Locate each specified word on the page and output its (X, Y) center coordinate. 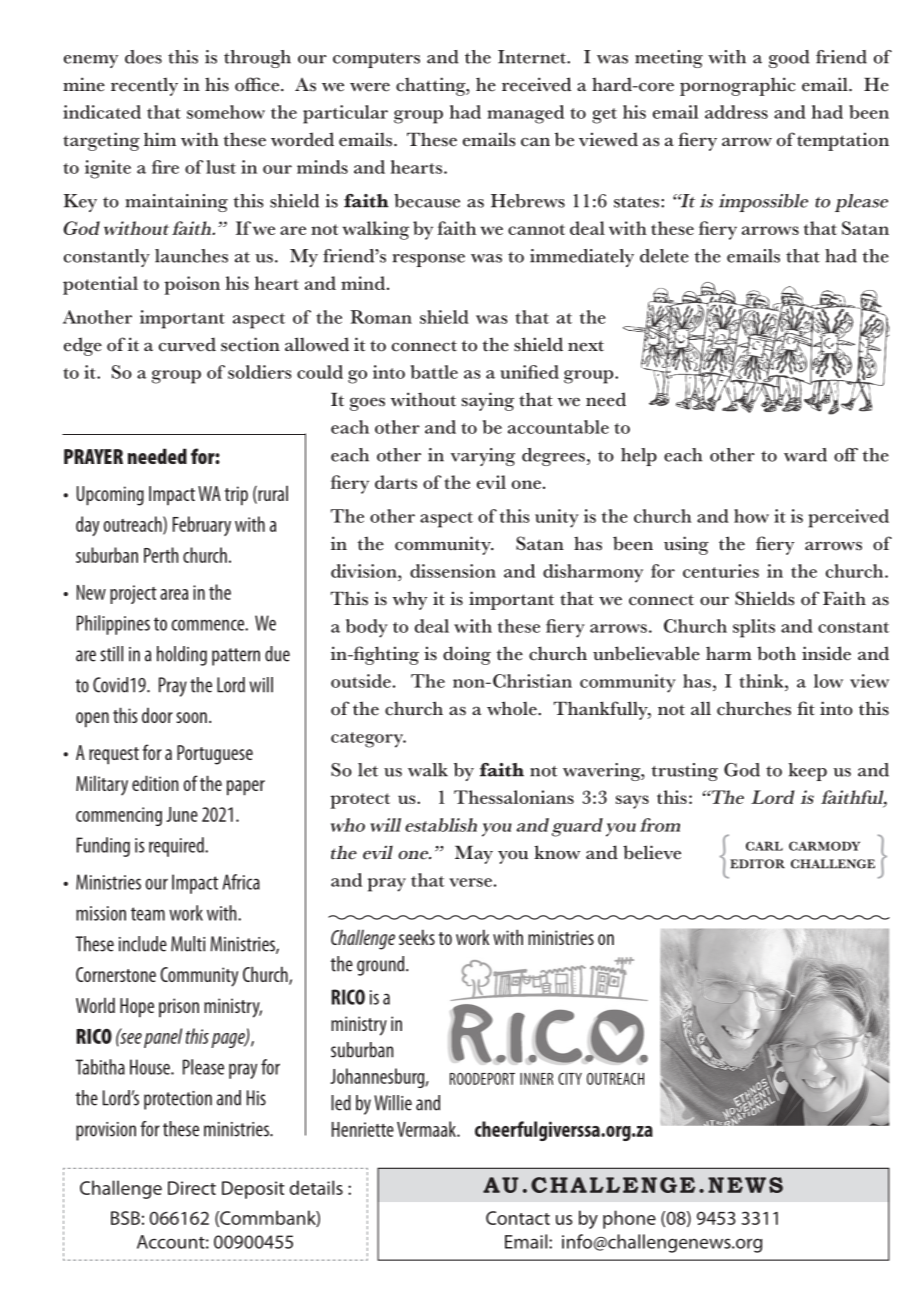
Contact (518, 1218)
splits (754, 628)
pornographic (738, 86)
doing (467, 655)
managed (525, 114)
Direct (192, 1188)
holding (182, 656)
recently (144, 86)
